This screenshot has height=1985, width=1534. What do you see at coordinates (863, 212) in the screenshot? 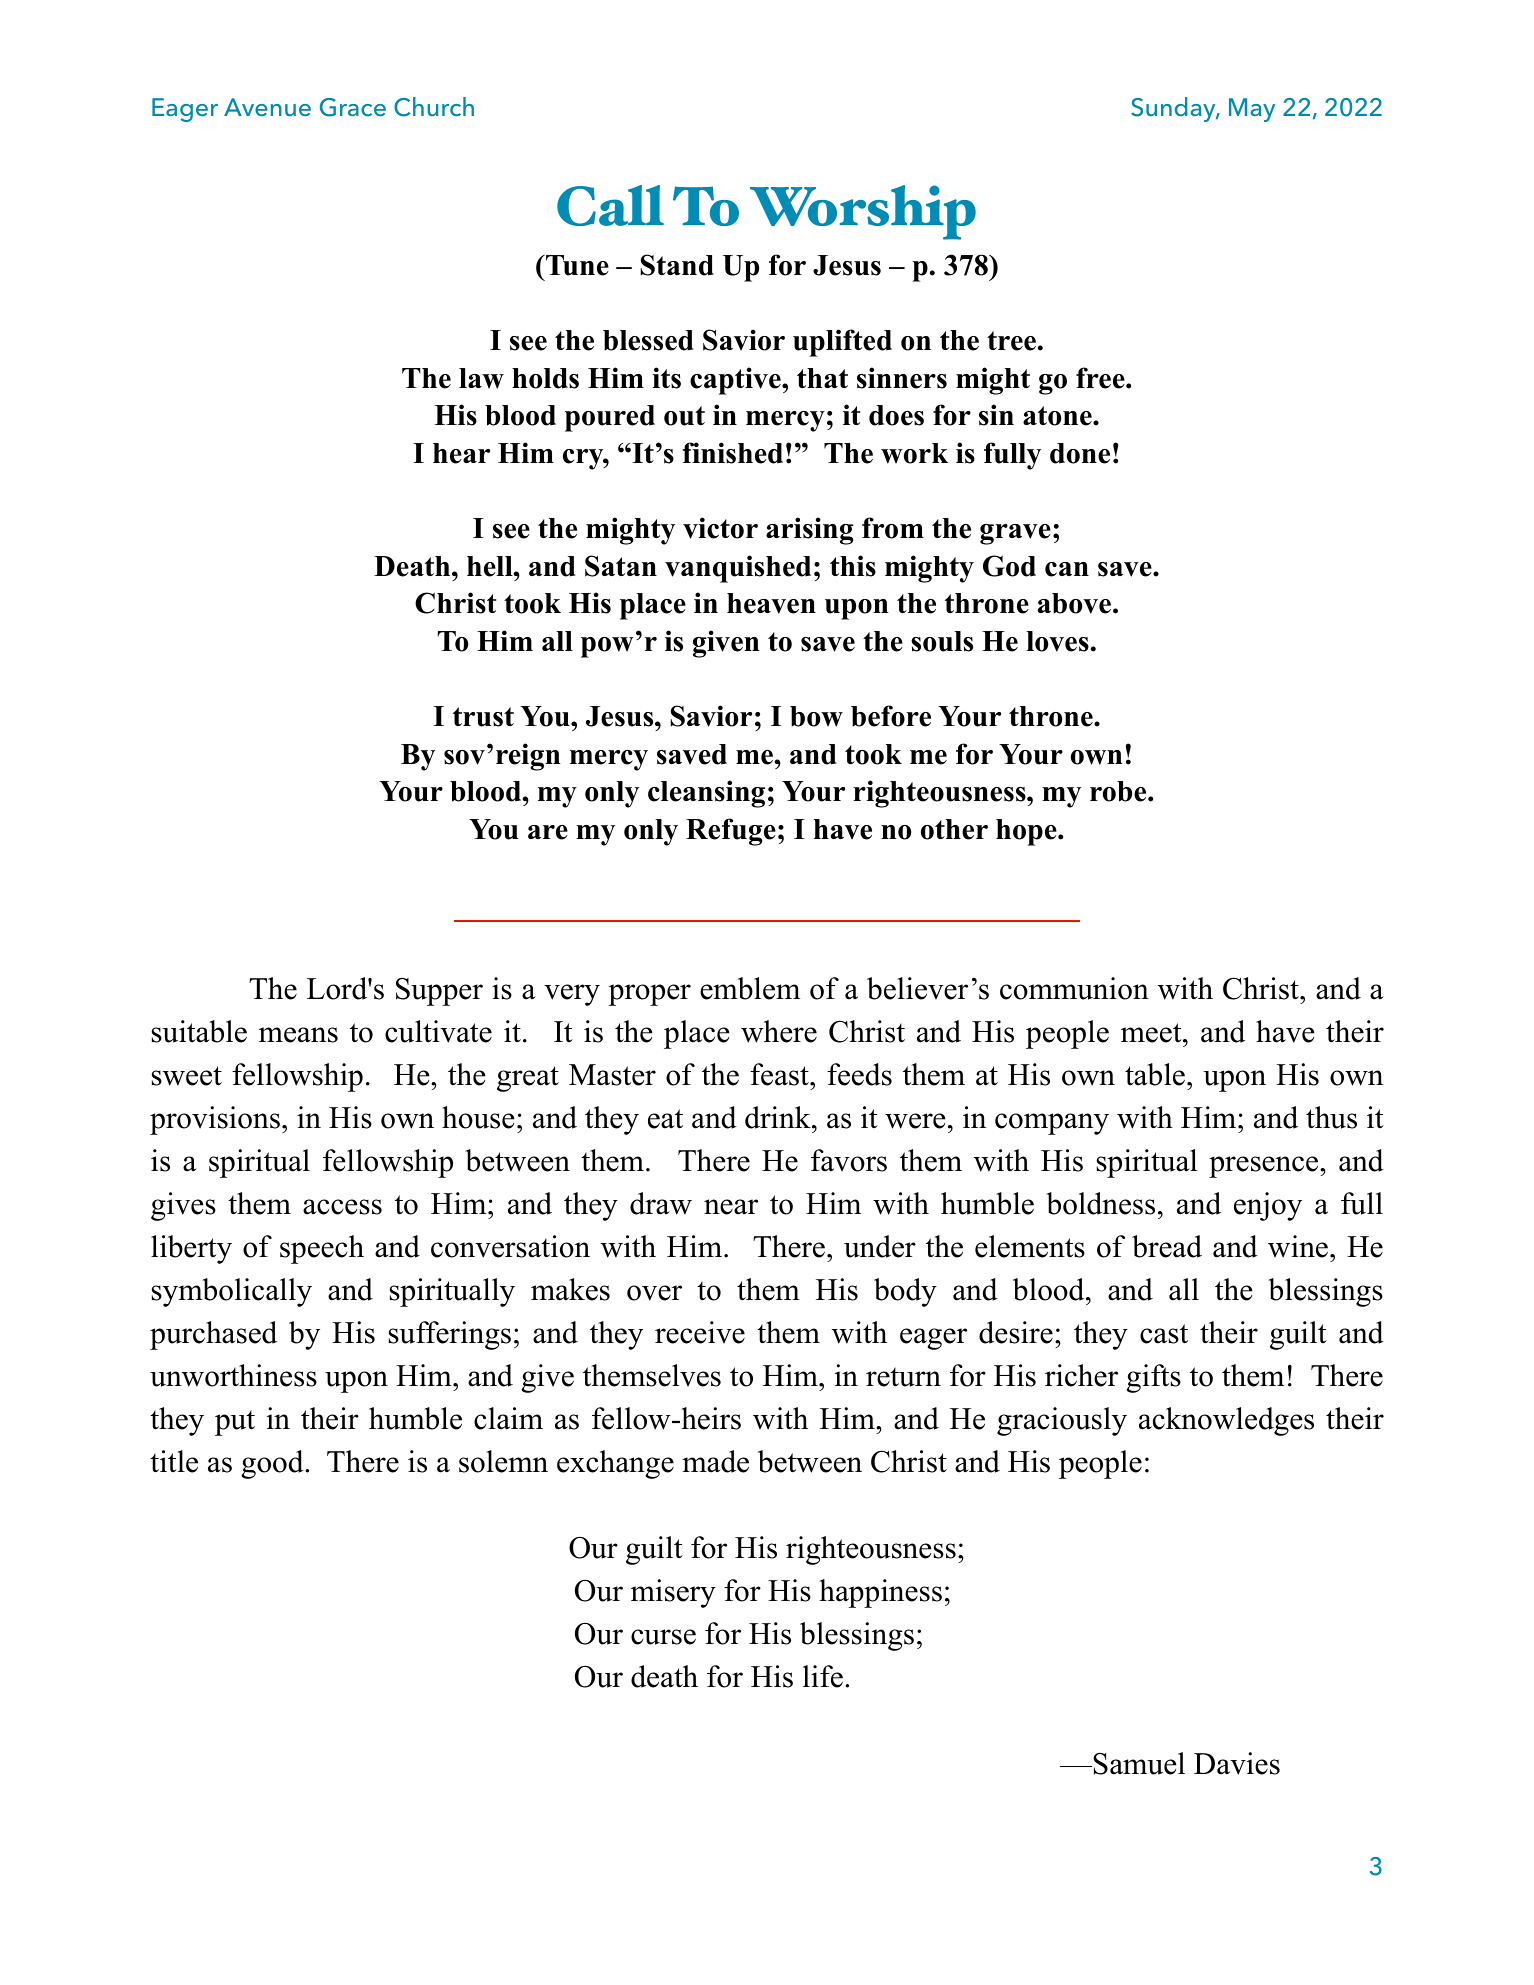
I see `Worship` at bounding box center [863, 212].
